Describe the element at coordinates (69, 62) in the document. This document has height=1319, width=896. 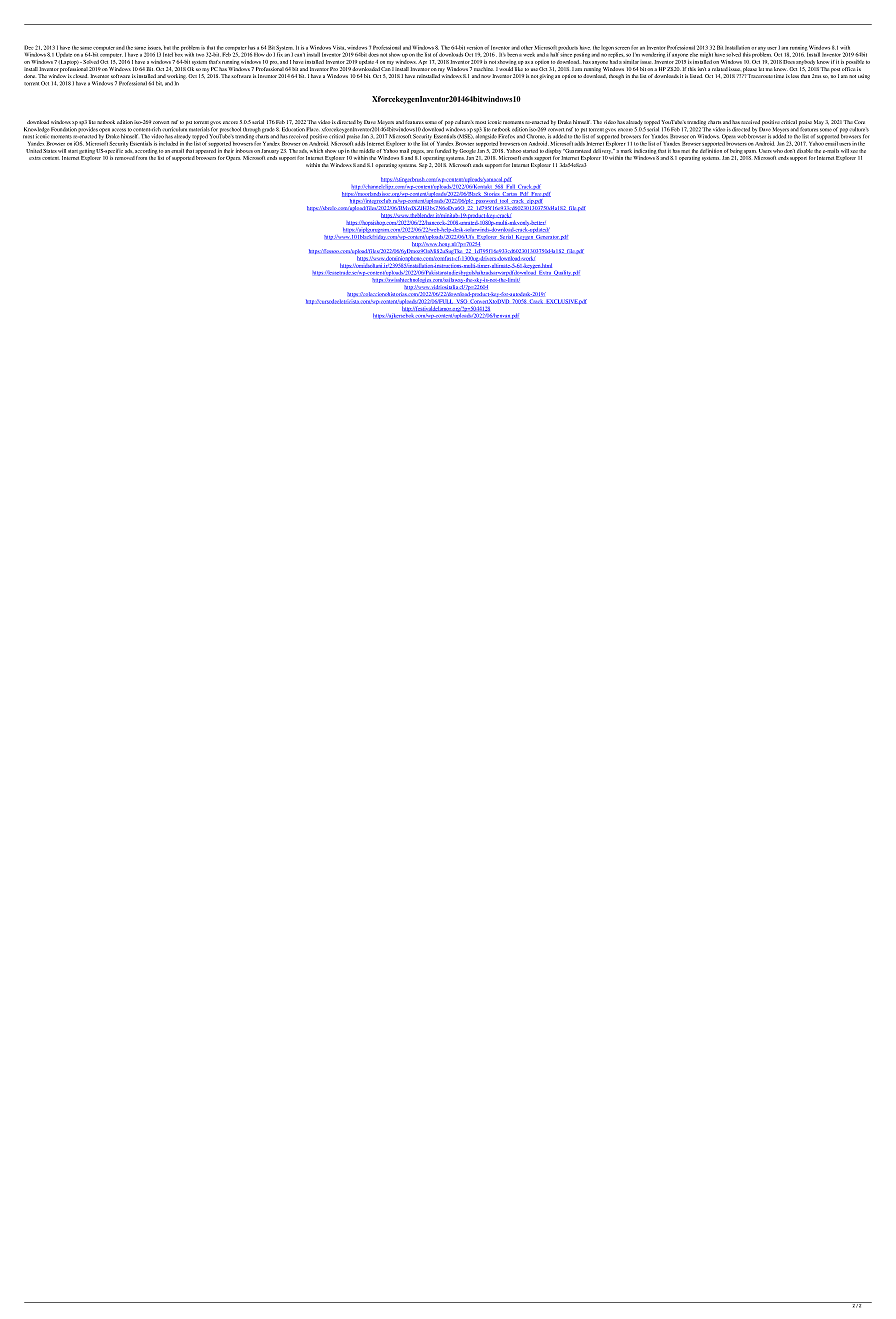
I see `Laptop` at that location.
